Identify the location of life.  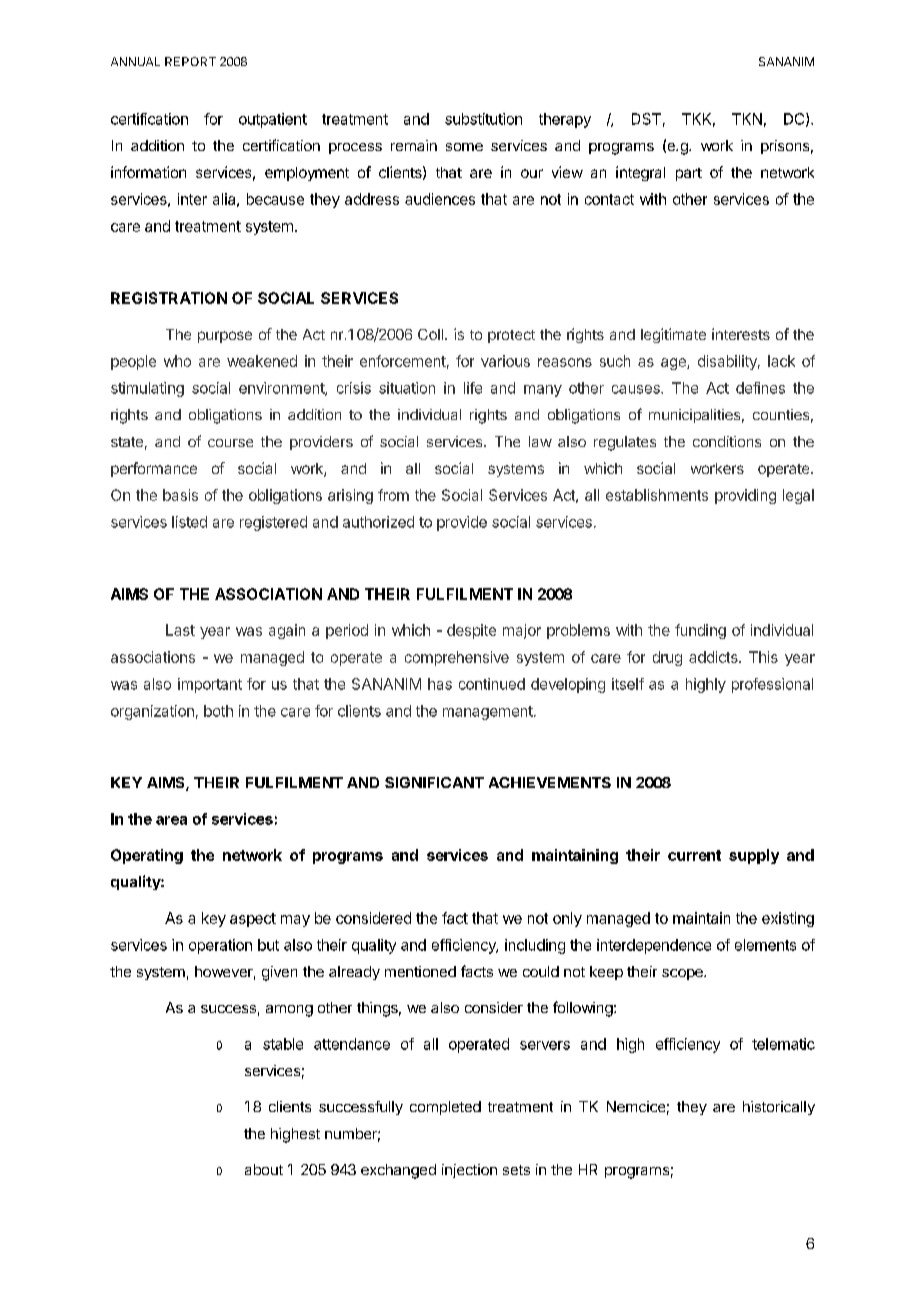
(473, 388).
